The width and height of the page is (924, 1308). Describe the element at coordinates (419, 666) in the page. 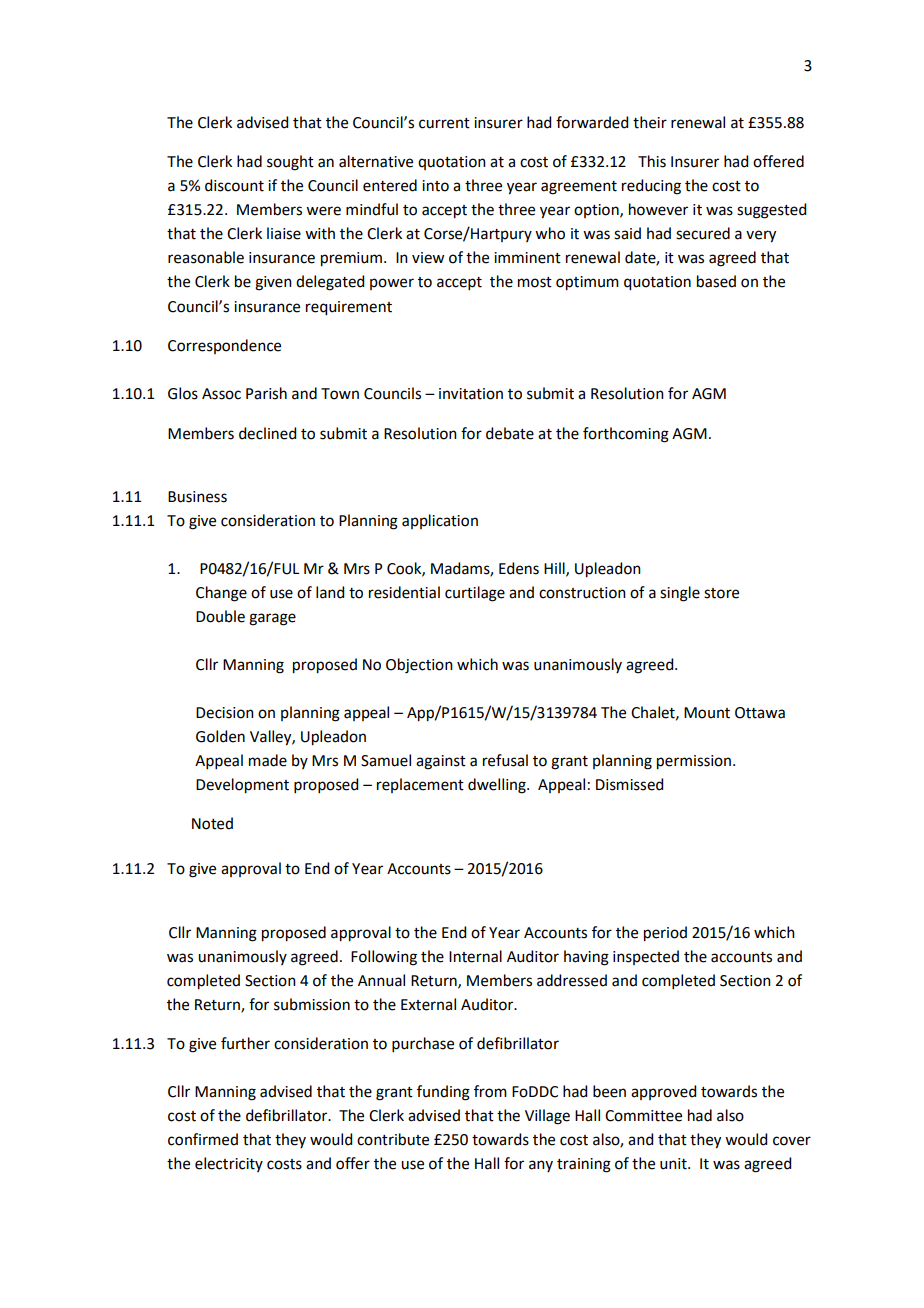

I see `Objection` at that location.
